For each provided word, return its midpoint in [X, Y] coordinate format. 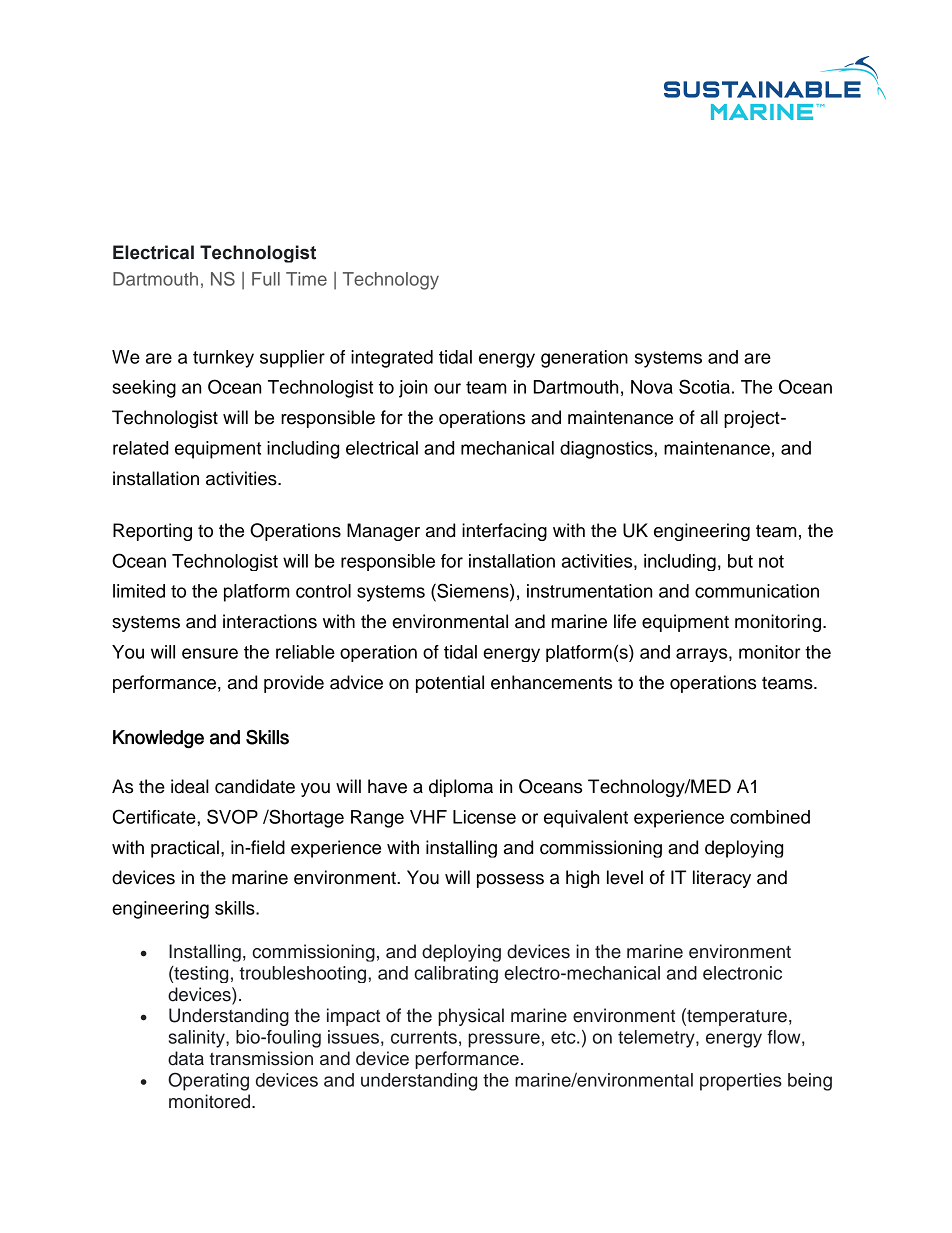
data [186, 1058]
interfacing [504, 532]
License [484, 817]
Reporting [152, 532]
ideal [190, 786]
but [740, 561]
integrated [392, 359]
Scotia [704, 386]
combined [770, 817]
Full [266, 279]
